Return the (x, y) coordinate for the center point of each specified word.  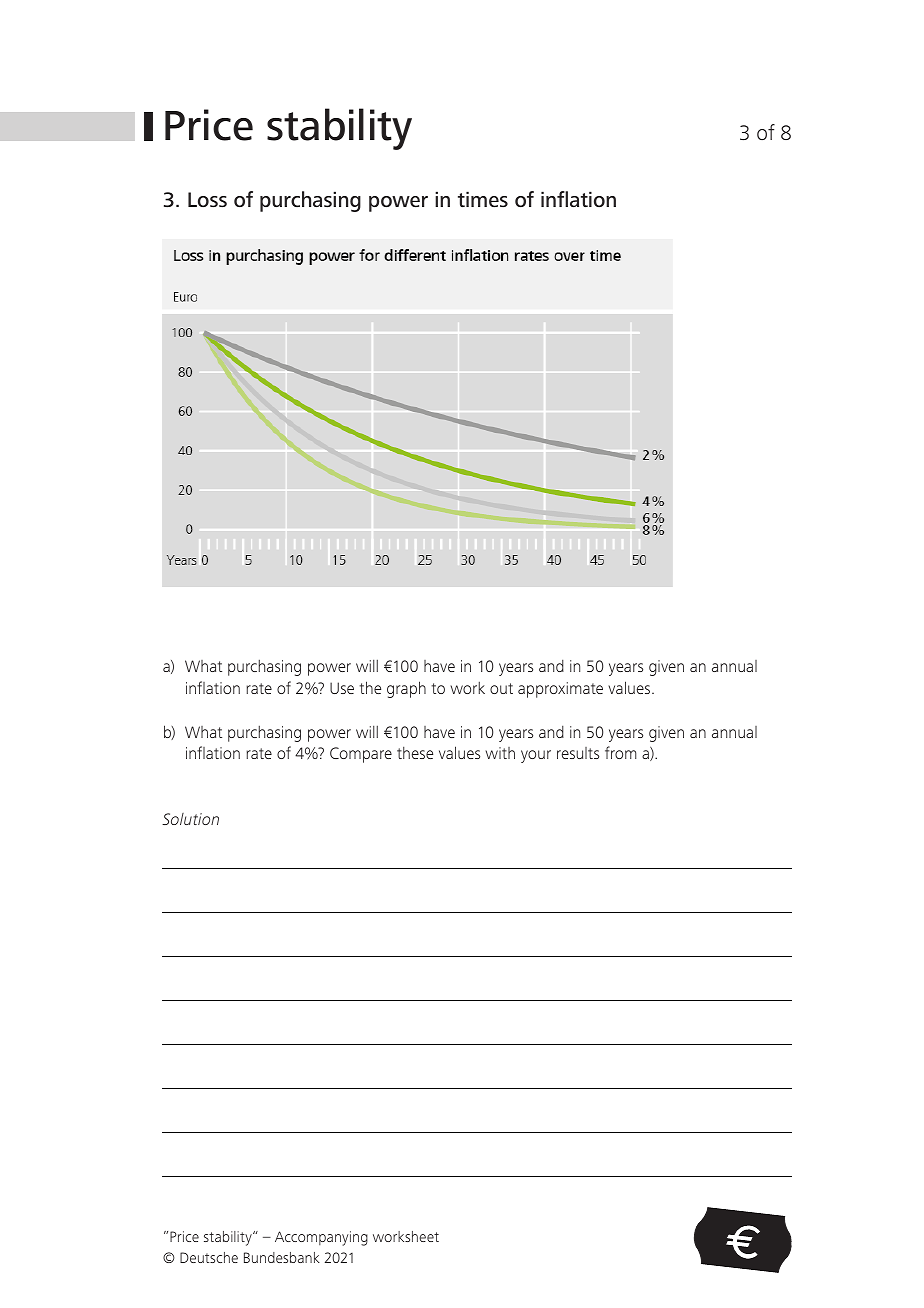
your (536, 756)
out (501, 688)
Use (342, 688)
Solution (190, 819)
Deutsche (209, 1257)
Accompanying (321, 1238)
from (621, 752)
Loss (207, 199)
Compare (361, 755)
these (415, 752)
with (500, 753)
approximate (560, 690)
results (578, 753)
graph (406, 689)
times (483, 199)
